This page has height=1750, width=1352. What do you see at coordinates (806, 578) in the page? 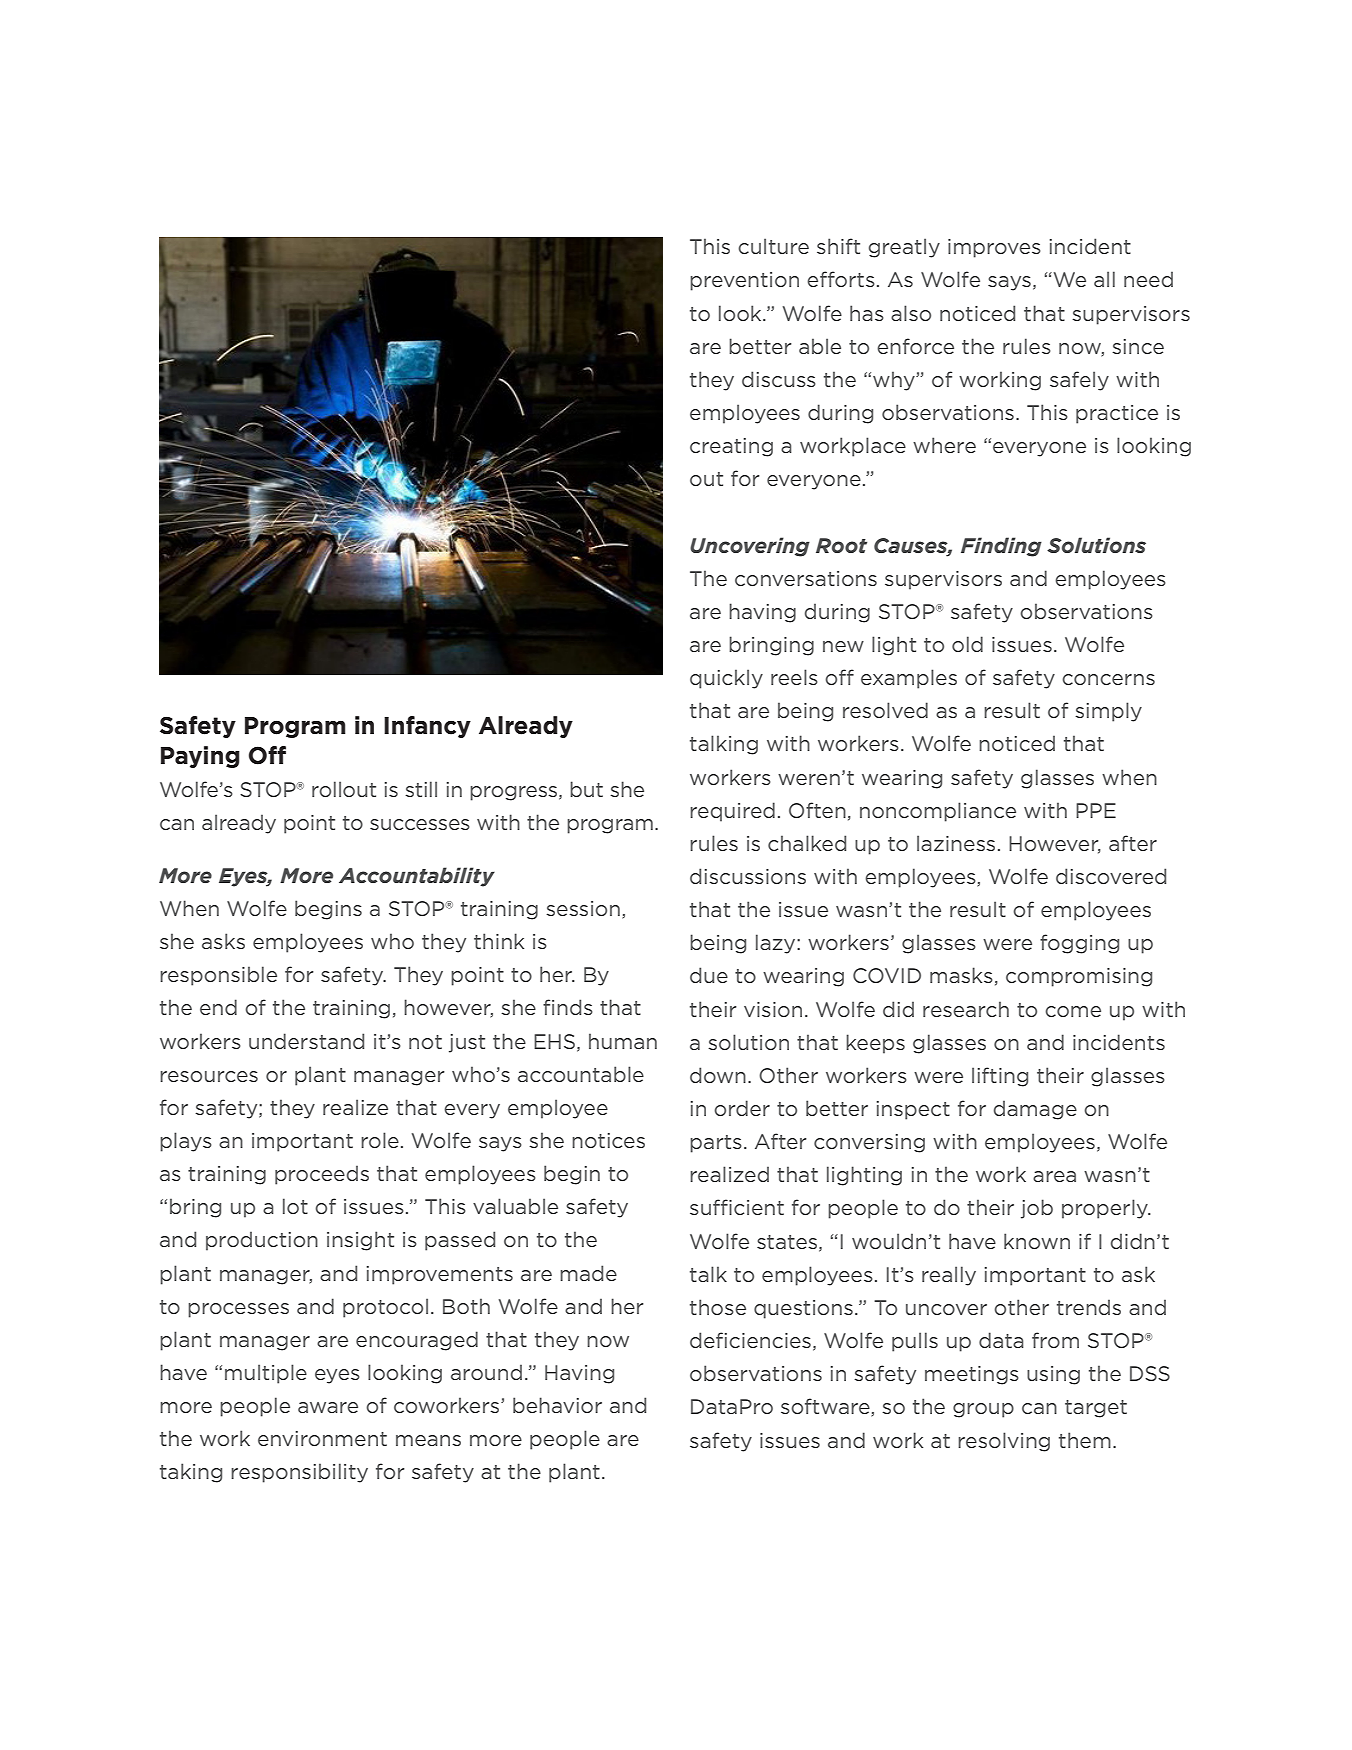
I see `conversations` at bounding box center [806, 578].
